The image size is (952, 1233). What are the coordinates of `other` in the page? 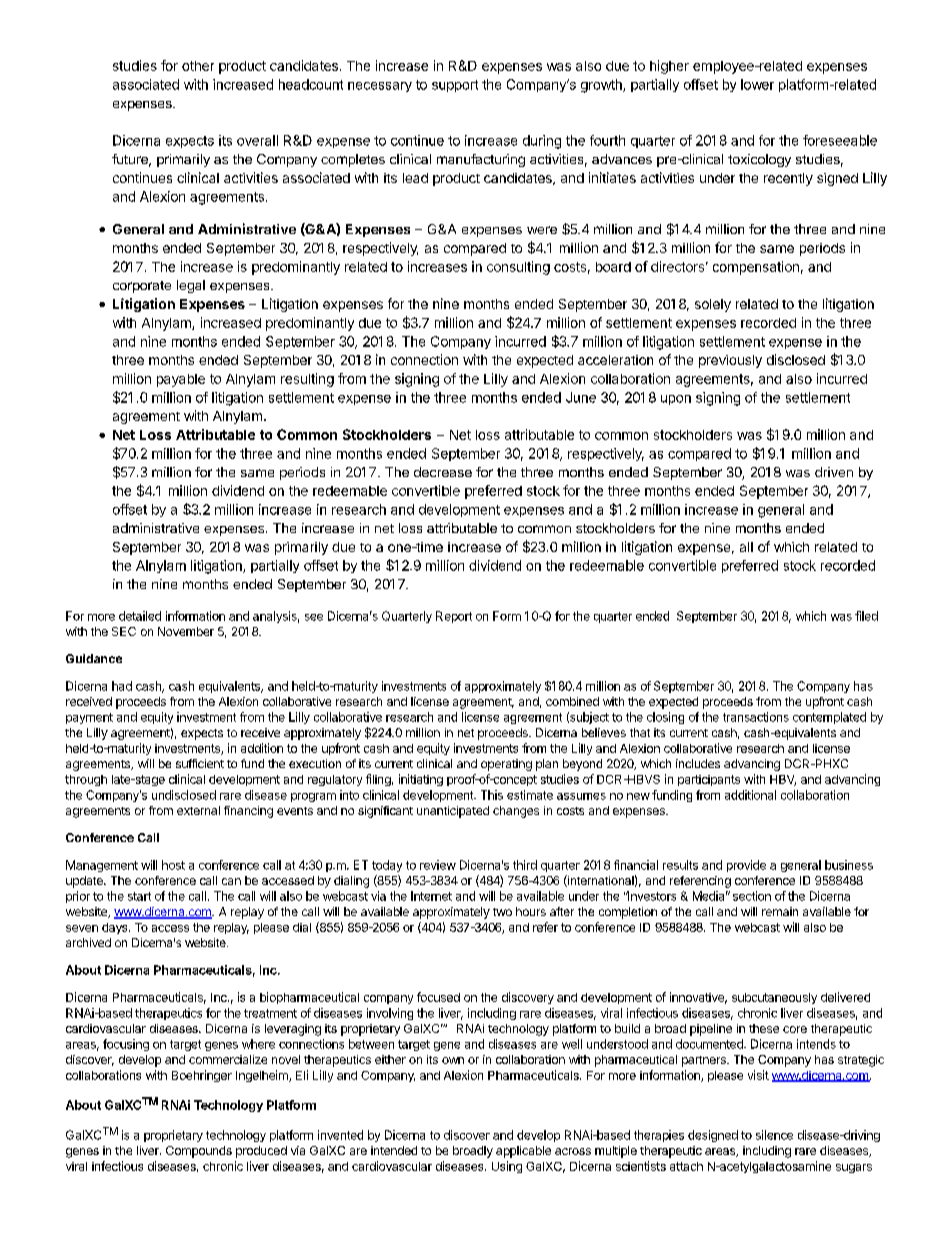 It's located at (198, 66).
